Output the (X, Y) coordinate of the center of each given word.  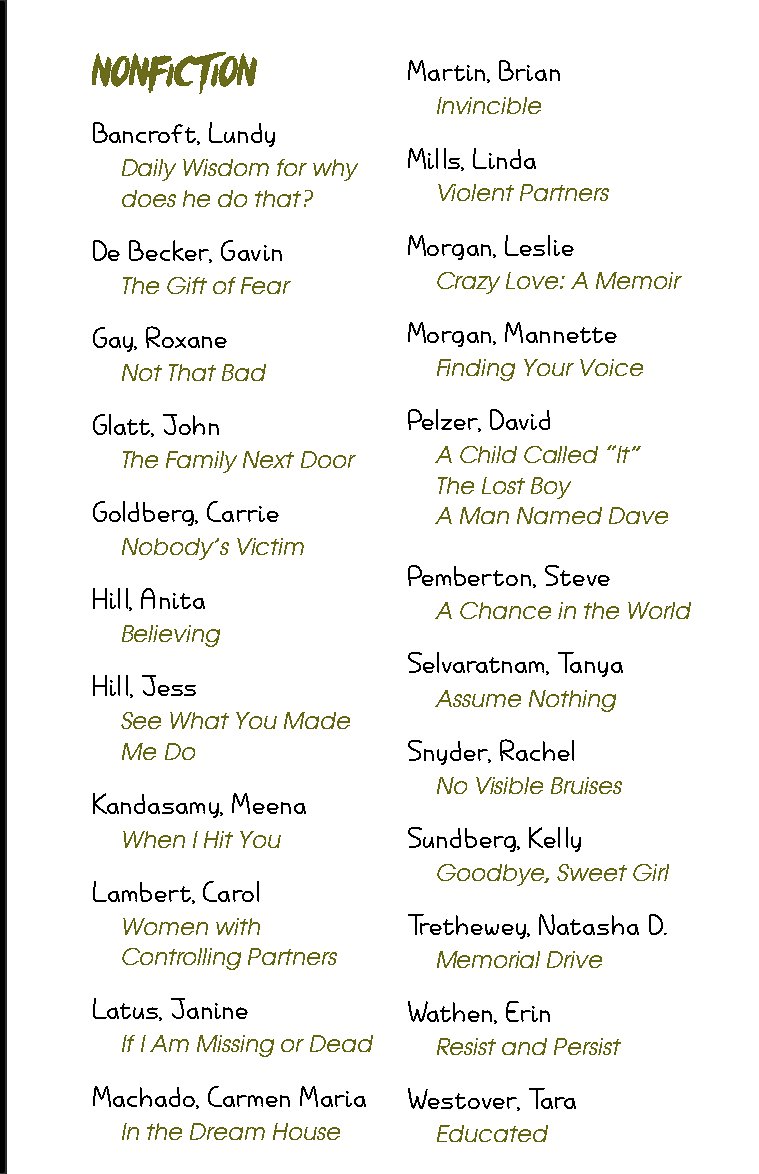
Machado (145, 1097)
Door (328, 459)
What (199, 720)
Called (561, 454)
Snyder (449, 752)
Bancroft (145, 133)
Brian (529, 70)
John (191, 424)
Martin (448, 71)
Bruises (586, 785)
